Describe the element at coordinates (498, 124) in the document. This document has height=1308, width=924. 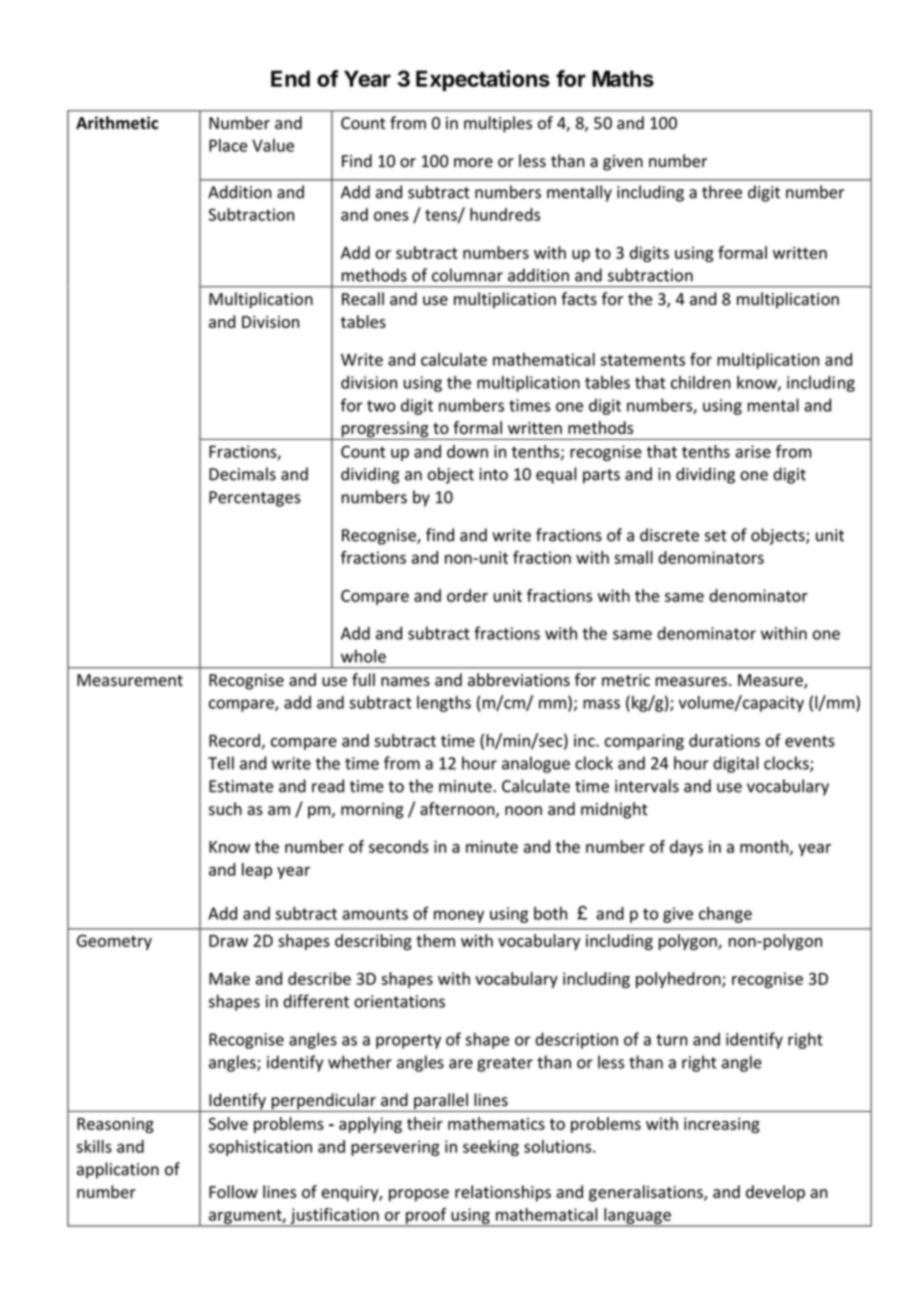
I see `multiples` at that location.
